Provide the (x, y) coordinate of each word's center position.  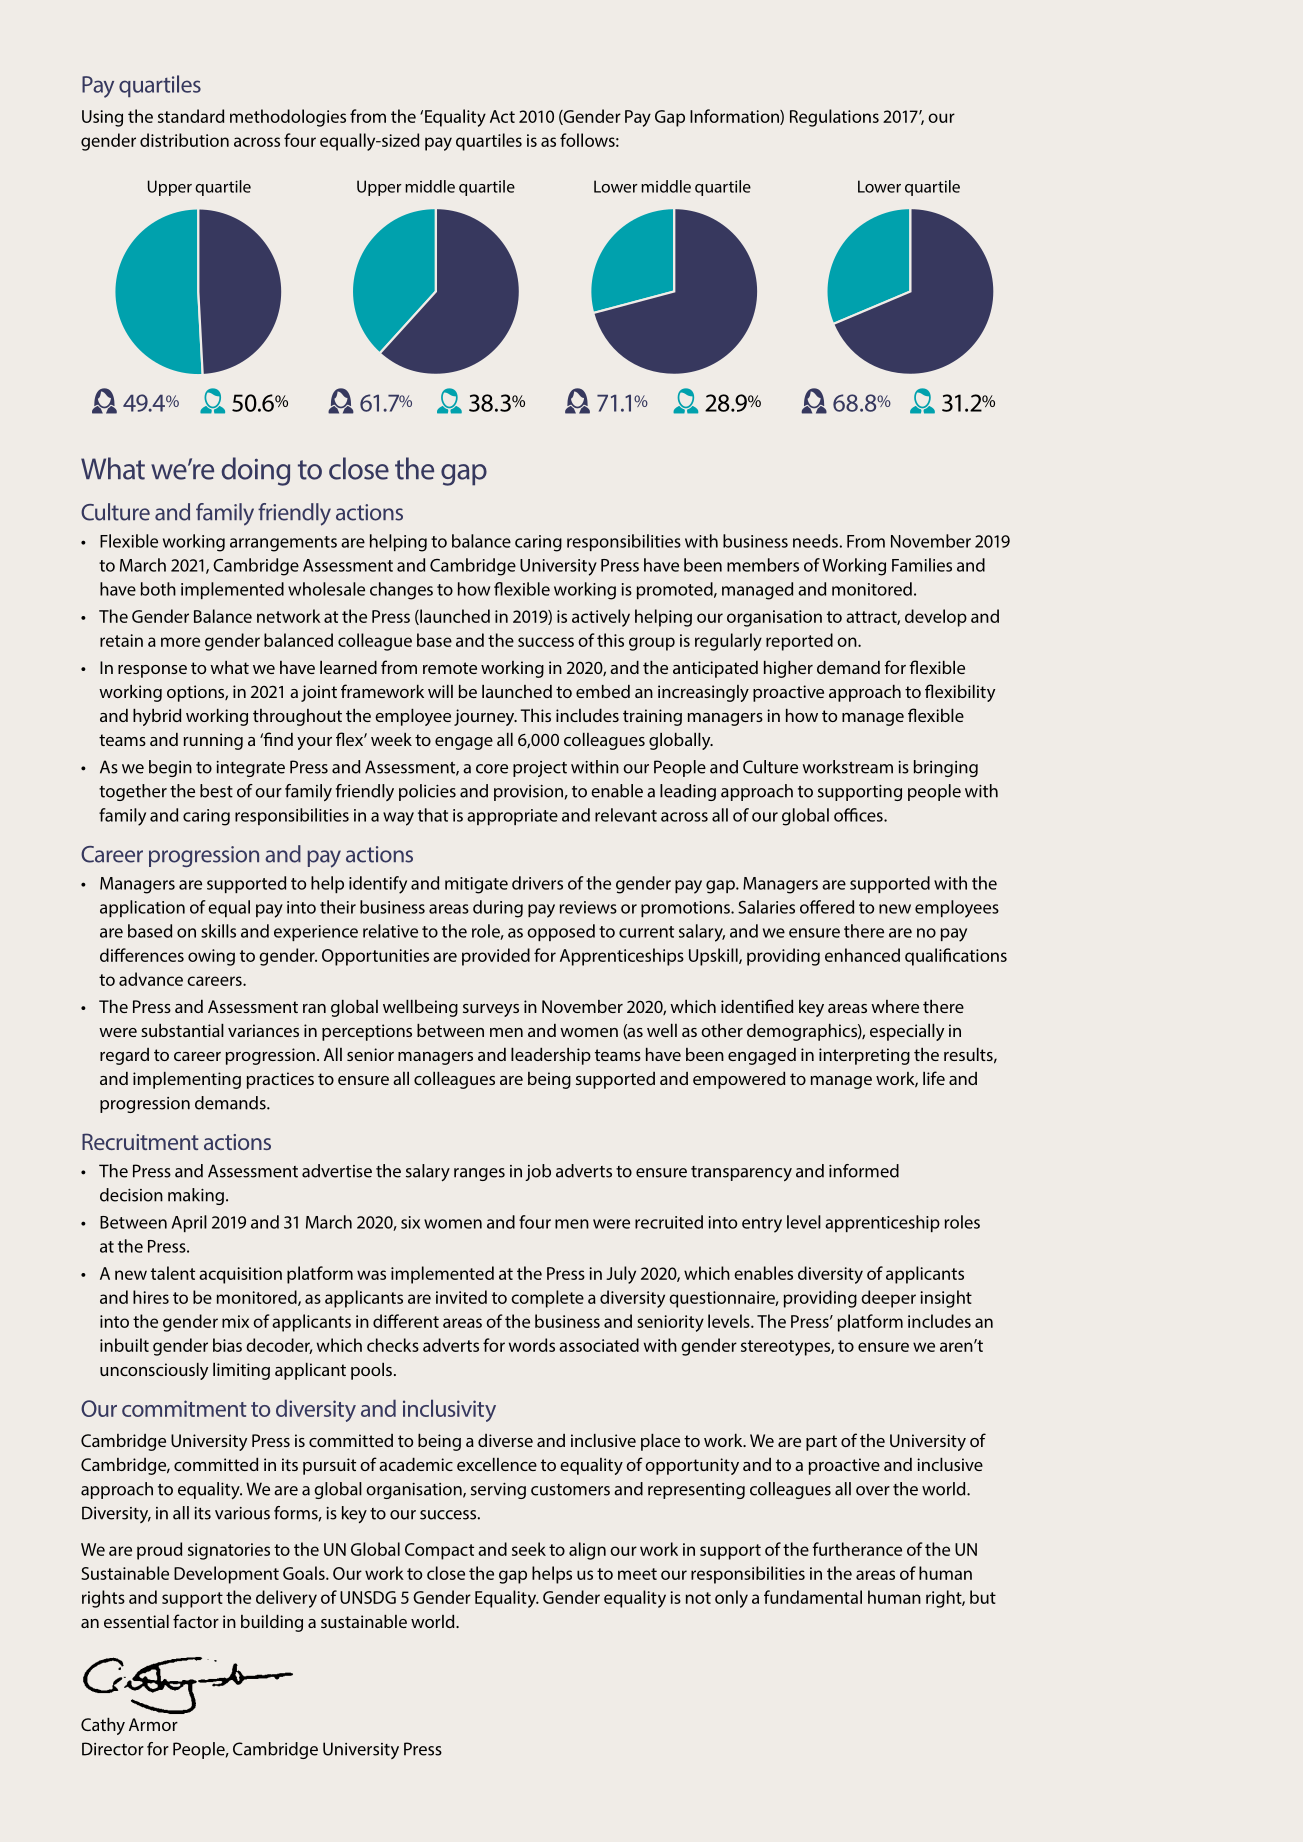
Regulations (834, 118)
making (196, 1196)
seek (529, 1549)
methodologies (288, 118)
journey (485, 717)
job (538, 1172)
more (180, 642)
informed (864, 1171)
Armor (153, 1724)
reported (799, 642)
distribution (184, 140)
